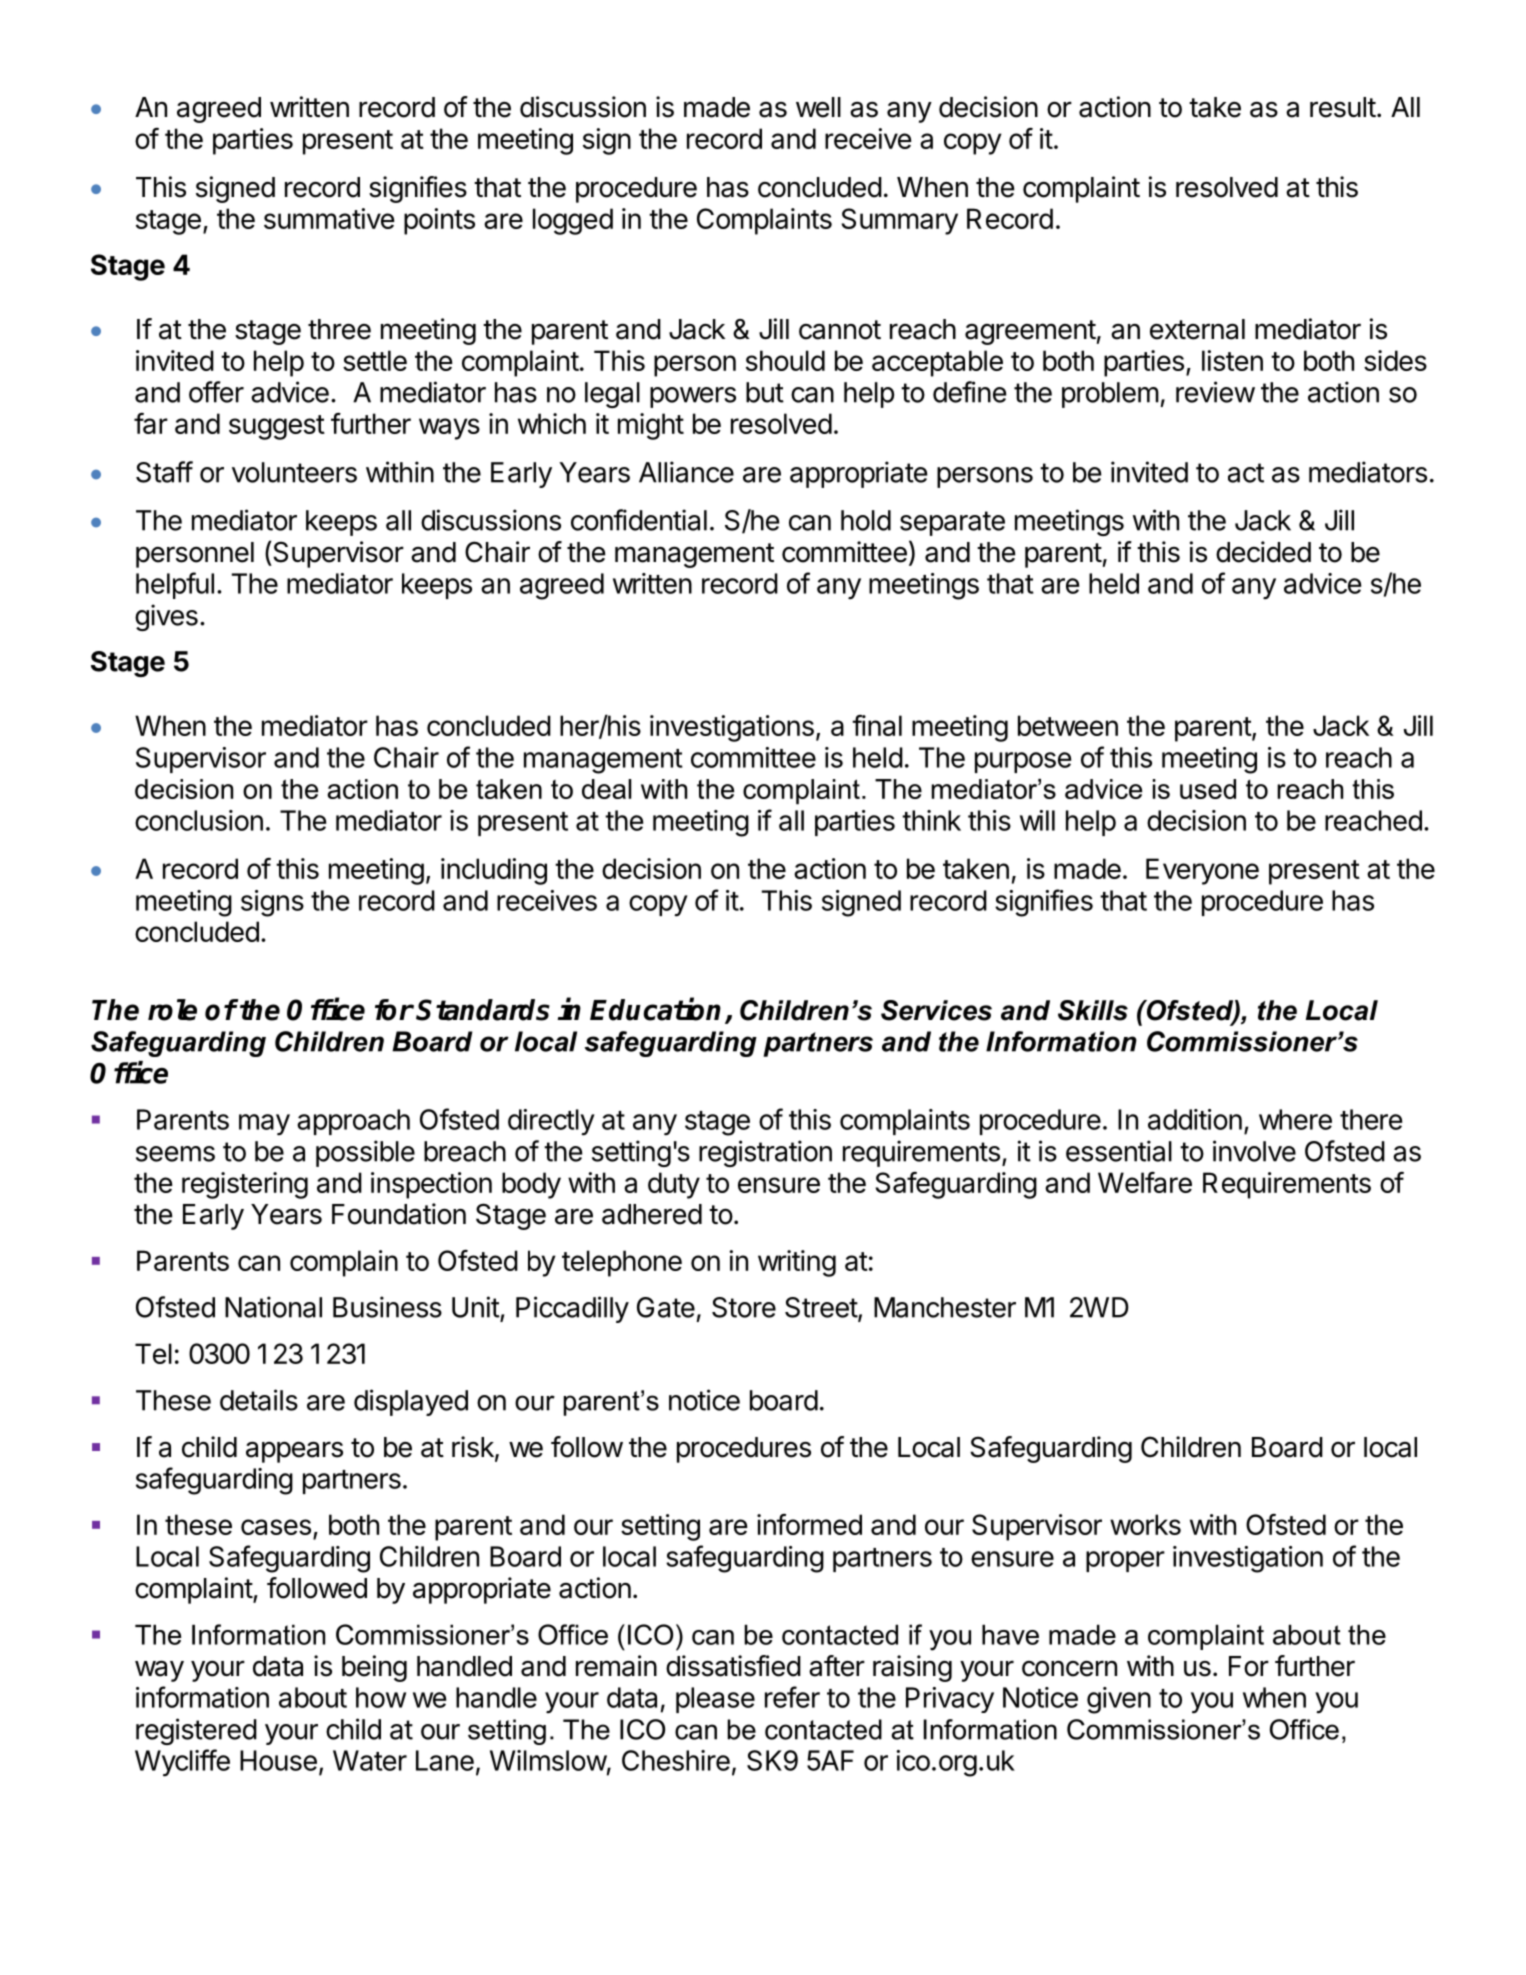 This screenshot has width=1526, height=1975. What do you see at coordinates (381, 1697) in the screenshot?
I see `how` at bounding box center [381, 1697].
